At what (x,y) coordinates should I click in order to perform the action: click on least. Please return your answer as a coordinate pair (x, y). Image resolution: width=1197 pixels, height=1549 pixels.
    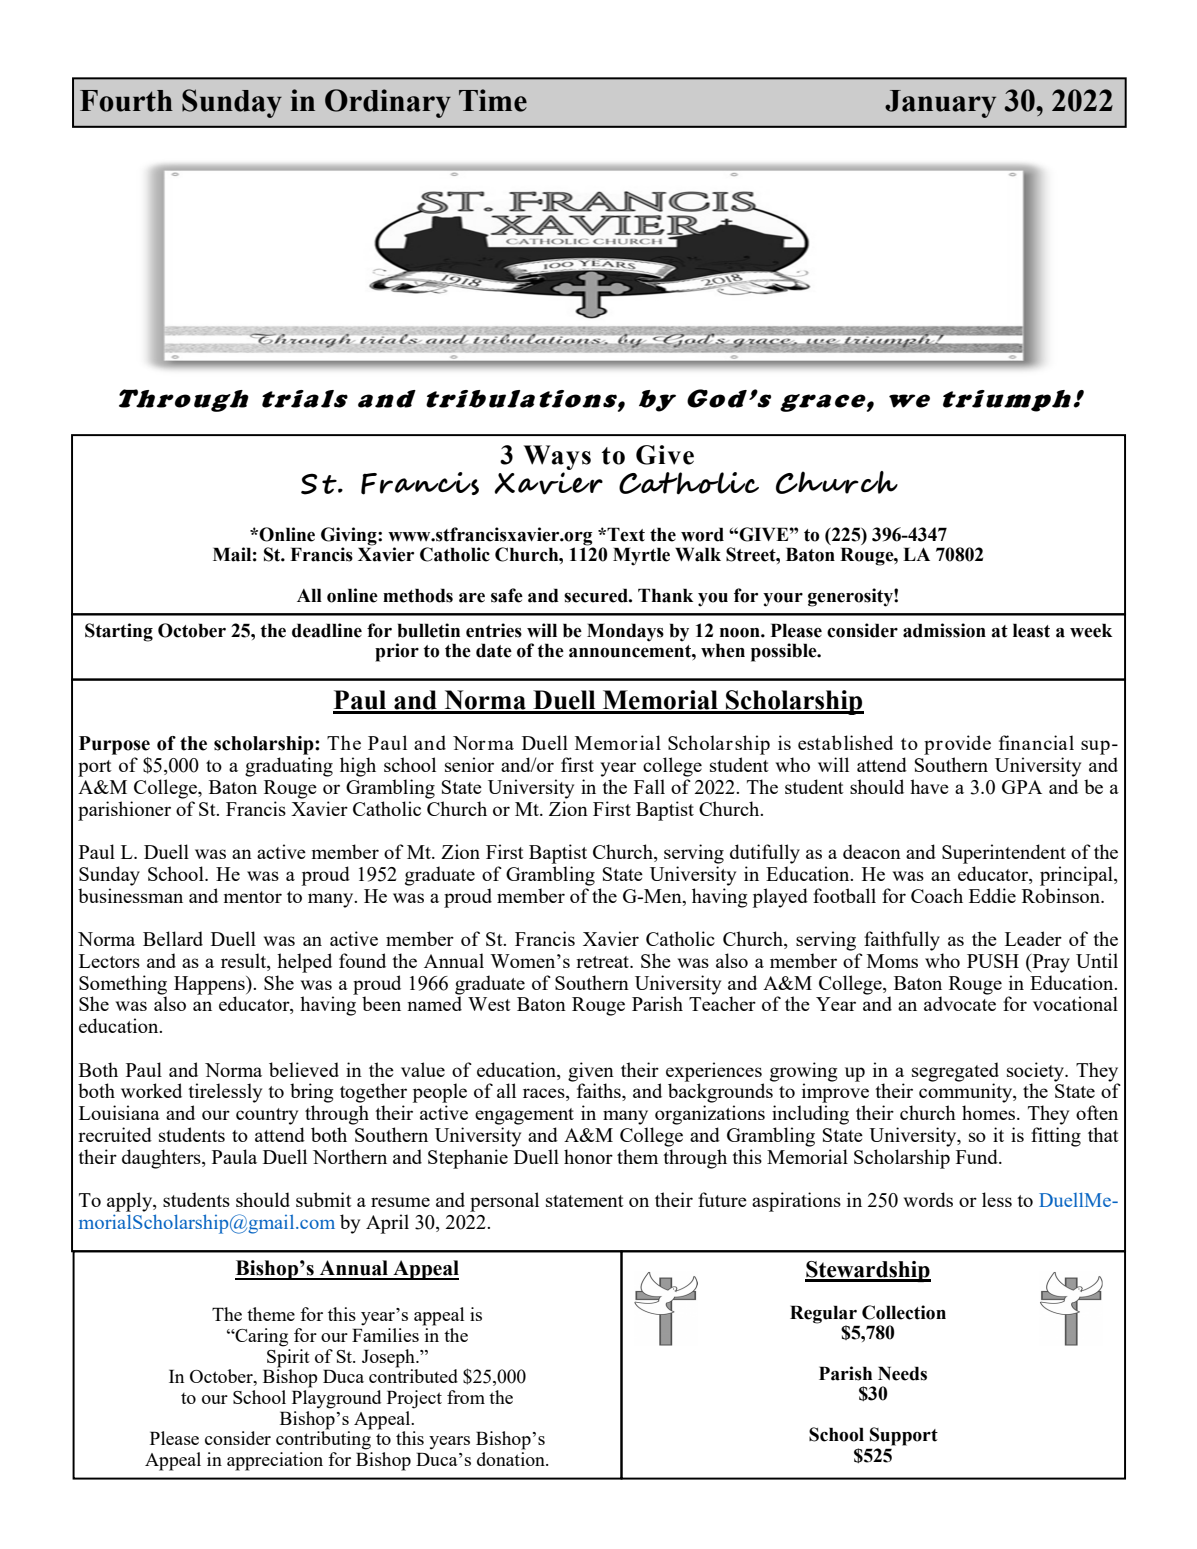
    Looking at the image, I should click on (1031, 630).
